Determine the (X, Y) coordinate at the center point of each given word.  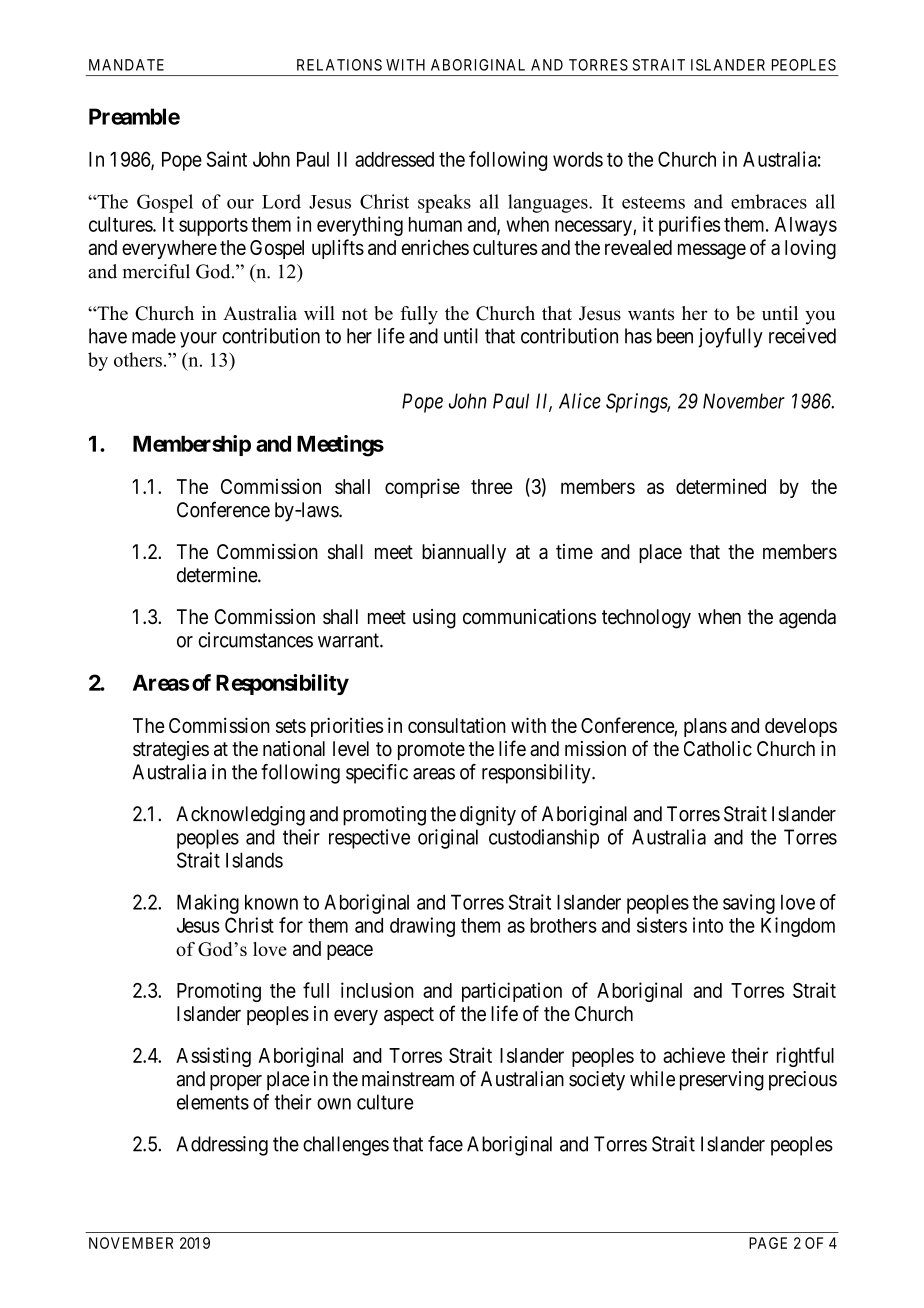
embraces (769, 201)
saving (749, 904)
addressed (394, 159)
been (675, 336)
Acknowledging (240, 816)
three (492, 486)
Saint (227, 159)
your (198, 340)
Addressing (222, 1146)
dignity (488, 816)
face (445, 1144)
